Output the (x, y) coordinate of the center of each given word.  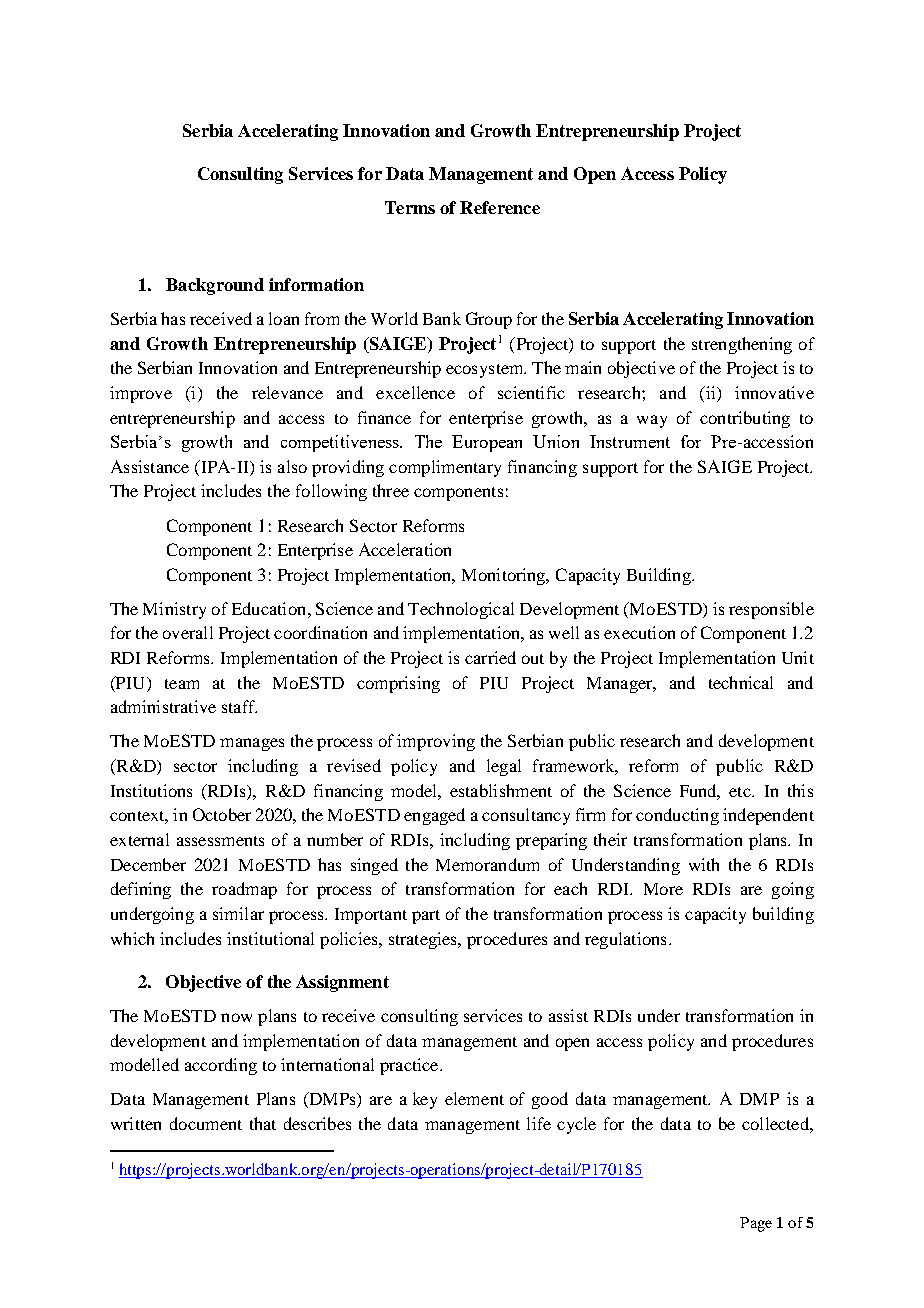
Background (215, 286)
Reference (500, 207)
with (704, 864)
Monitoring (505, 576)
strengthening (742, 345)
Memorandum (487, 864)
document (206, 1123)
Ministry (174, 610)
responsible (771, 610)
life (539, 1123)
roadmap (244, 890)
